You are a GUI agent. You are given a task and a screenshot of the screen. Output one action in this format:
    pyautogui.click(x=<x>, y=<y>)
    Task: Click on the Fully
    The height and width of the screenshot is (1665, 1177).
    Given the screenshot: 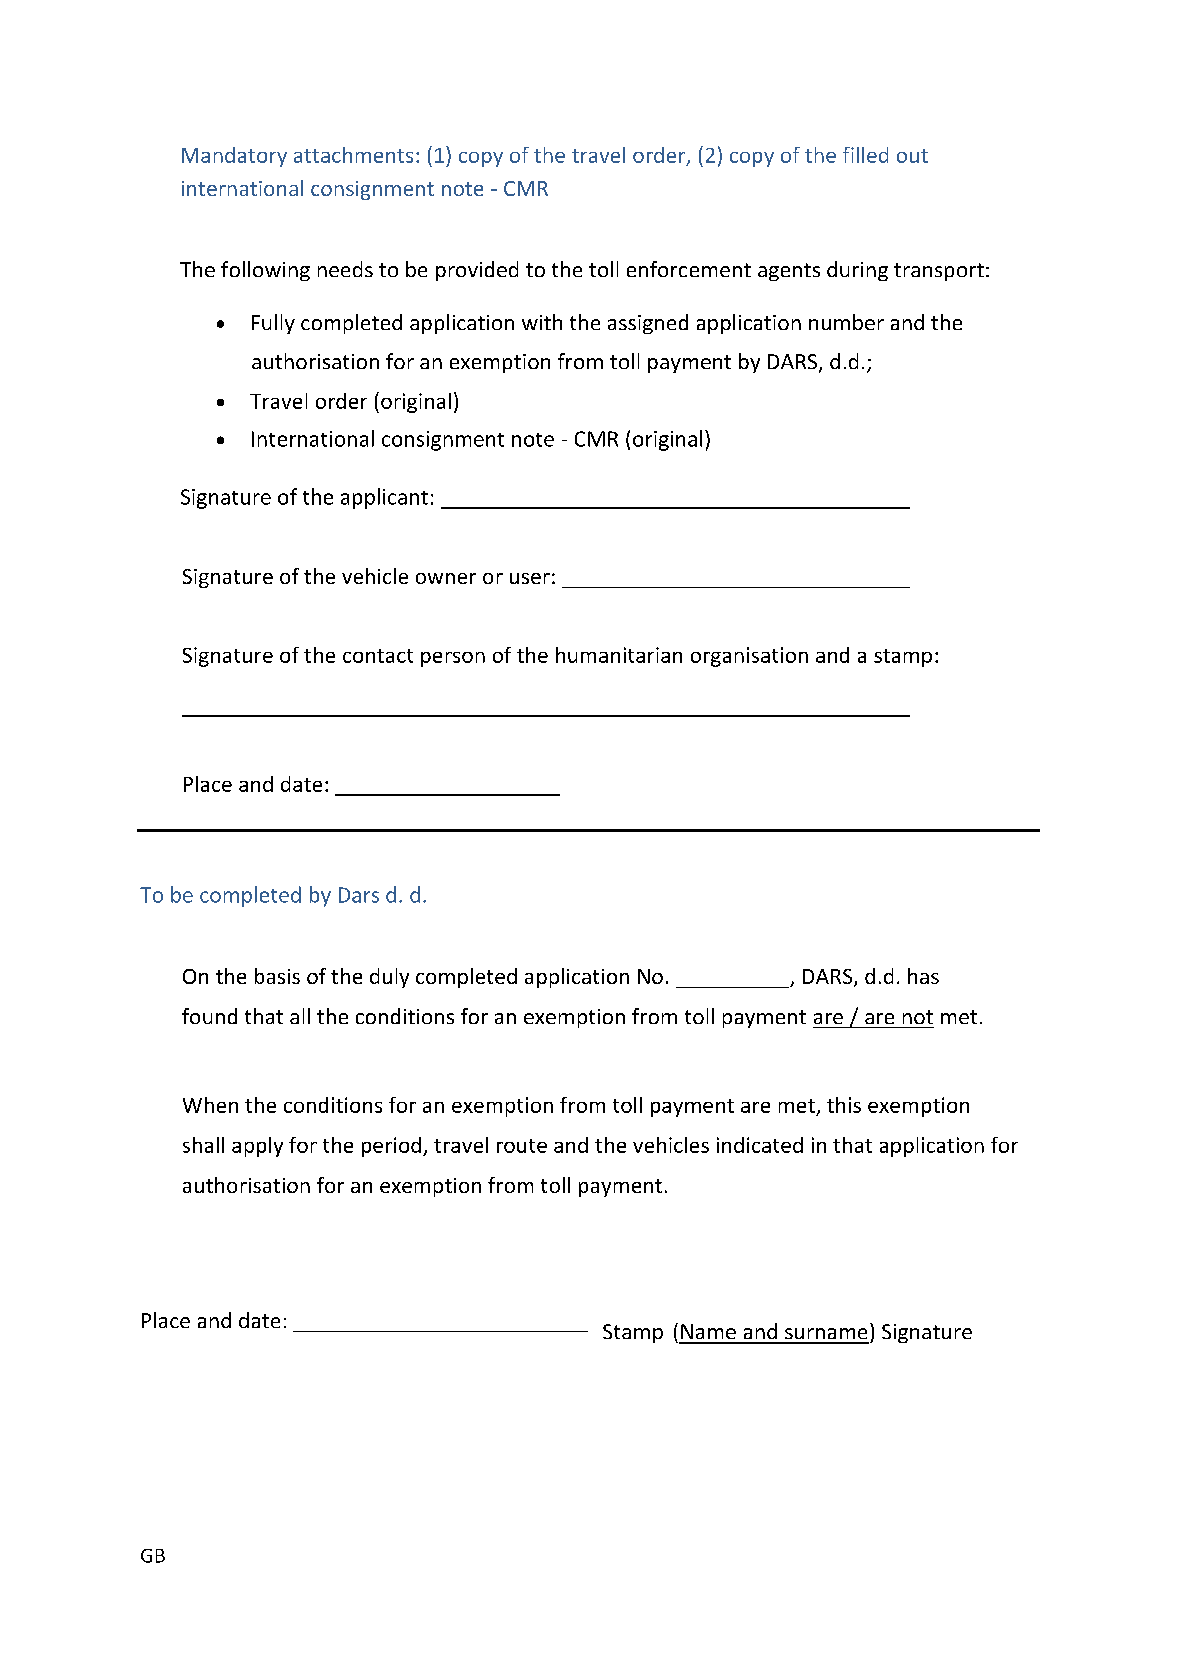 What is the action you would take?
    pyautogui.click(x=273, y=324)
